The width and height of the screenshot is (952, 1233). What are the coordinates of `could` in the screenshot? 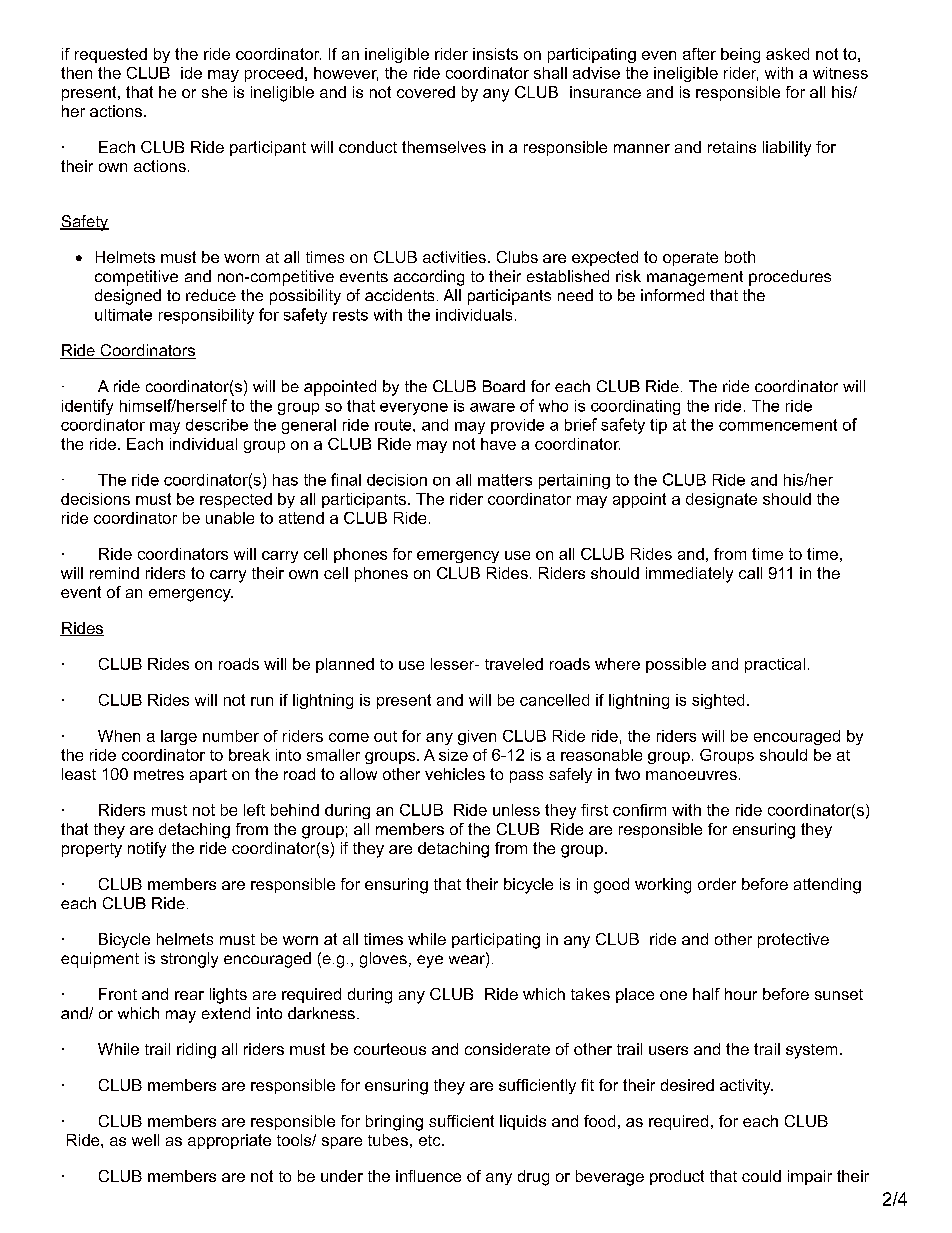 It's located at (761, 1176).
